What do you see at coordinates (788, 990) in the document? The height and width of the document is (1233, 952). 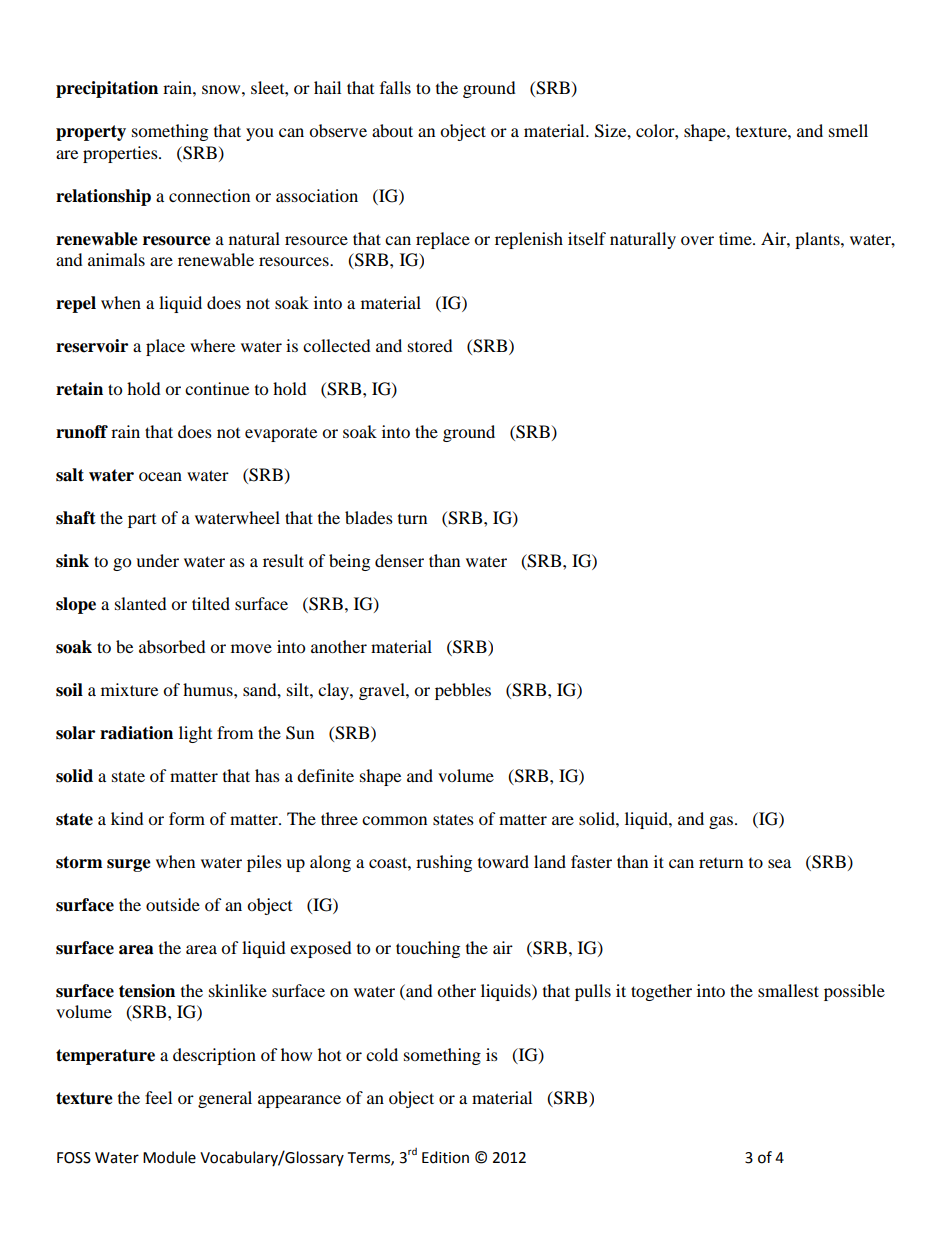 I see `smallest` at bounding box center [788, 990].
